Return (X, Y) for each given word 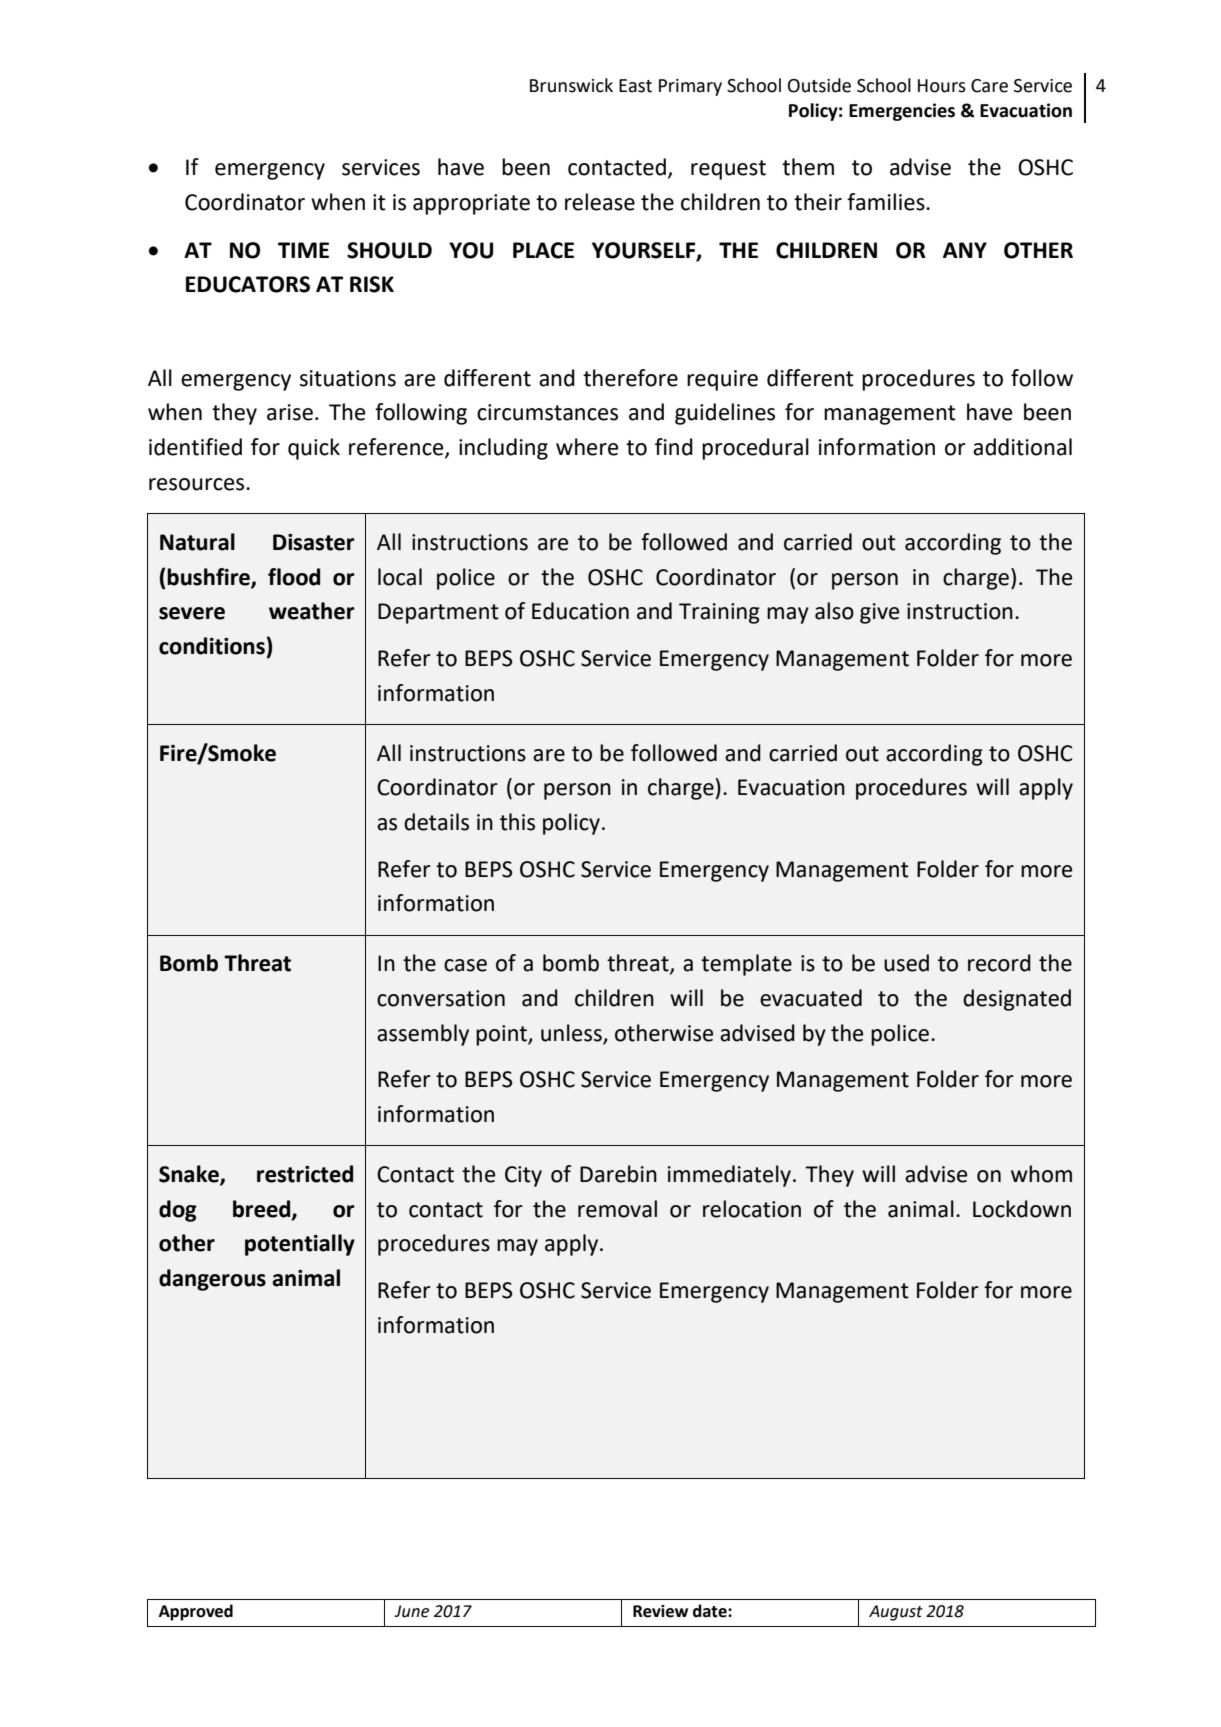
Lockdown (1022, 1209)
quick (314, 449)
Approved (196, 1612)
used (906, 963)
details (436, 822)
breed (262, 1210)
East (635, 86)
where (587, 447)
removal (617, 1209)
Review (660, 1611)
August (896, 1613)
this (517, 822)
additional (1022, 447)
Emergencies (902, 112)
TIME (303, 250)
